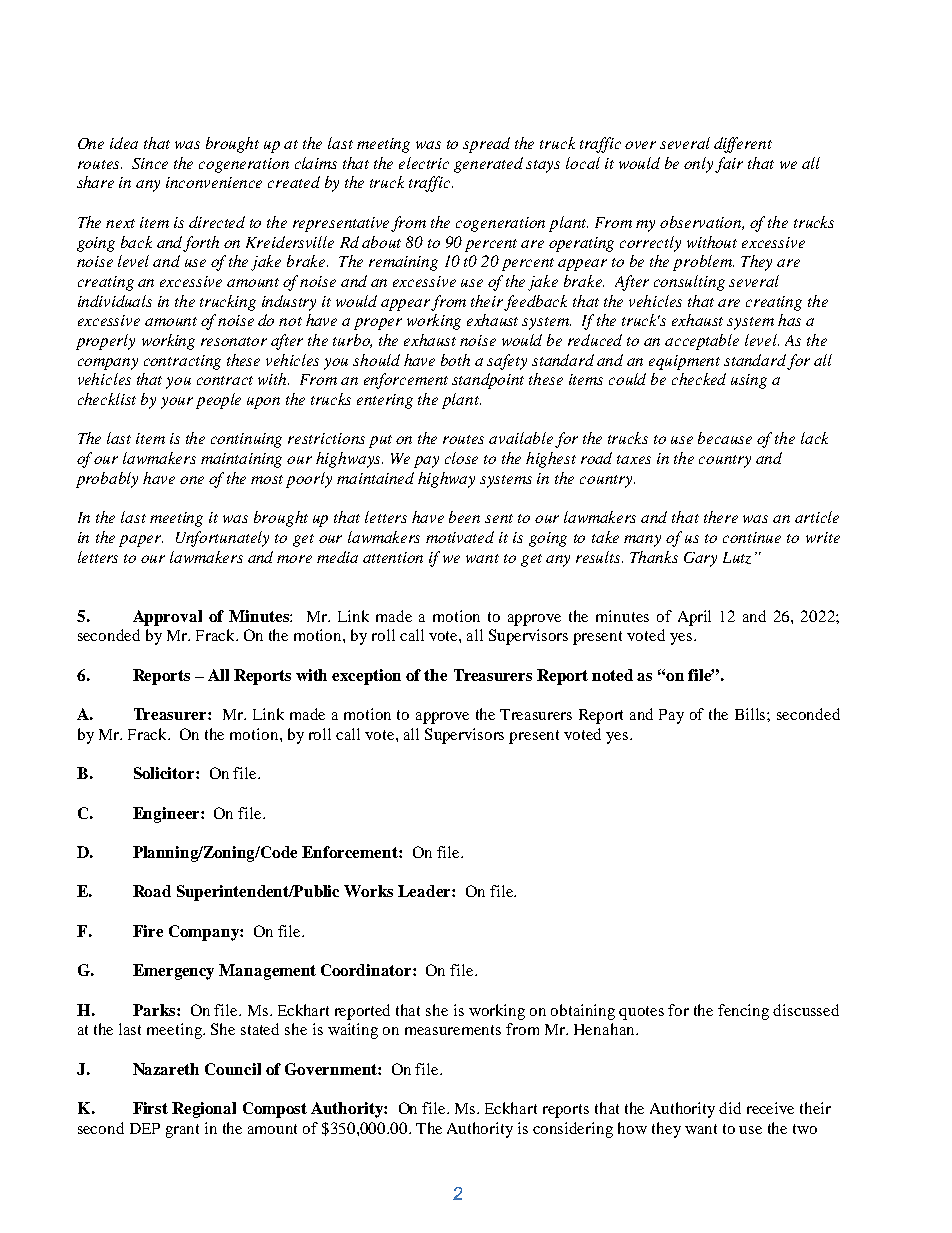 This screenshot has width=952, height=1233. What do you see at coordinates (721, 517) in the screenshot?
I see `there` at bounding box center [721, 517].
